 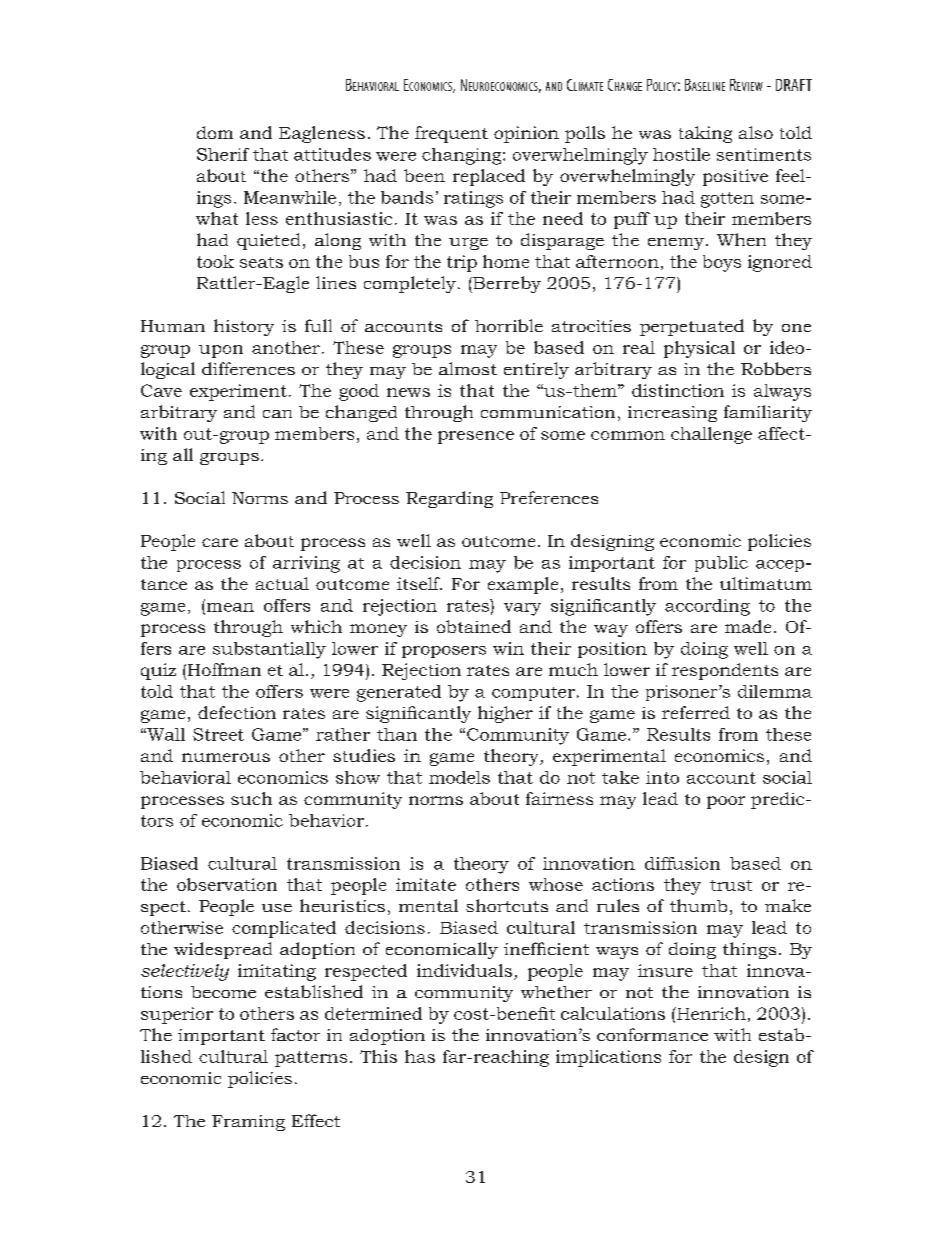 What do you see at coordinates (707, 607) in the image?
I see `according` at bounding box center [707, 607].
